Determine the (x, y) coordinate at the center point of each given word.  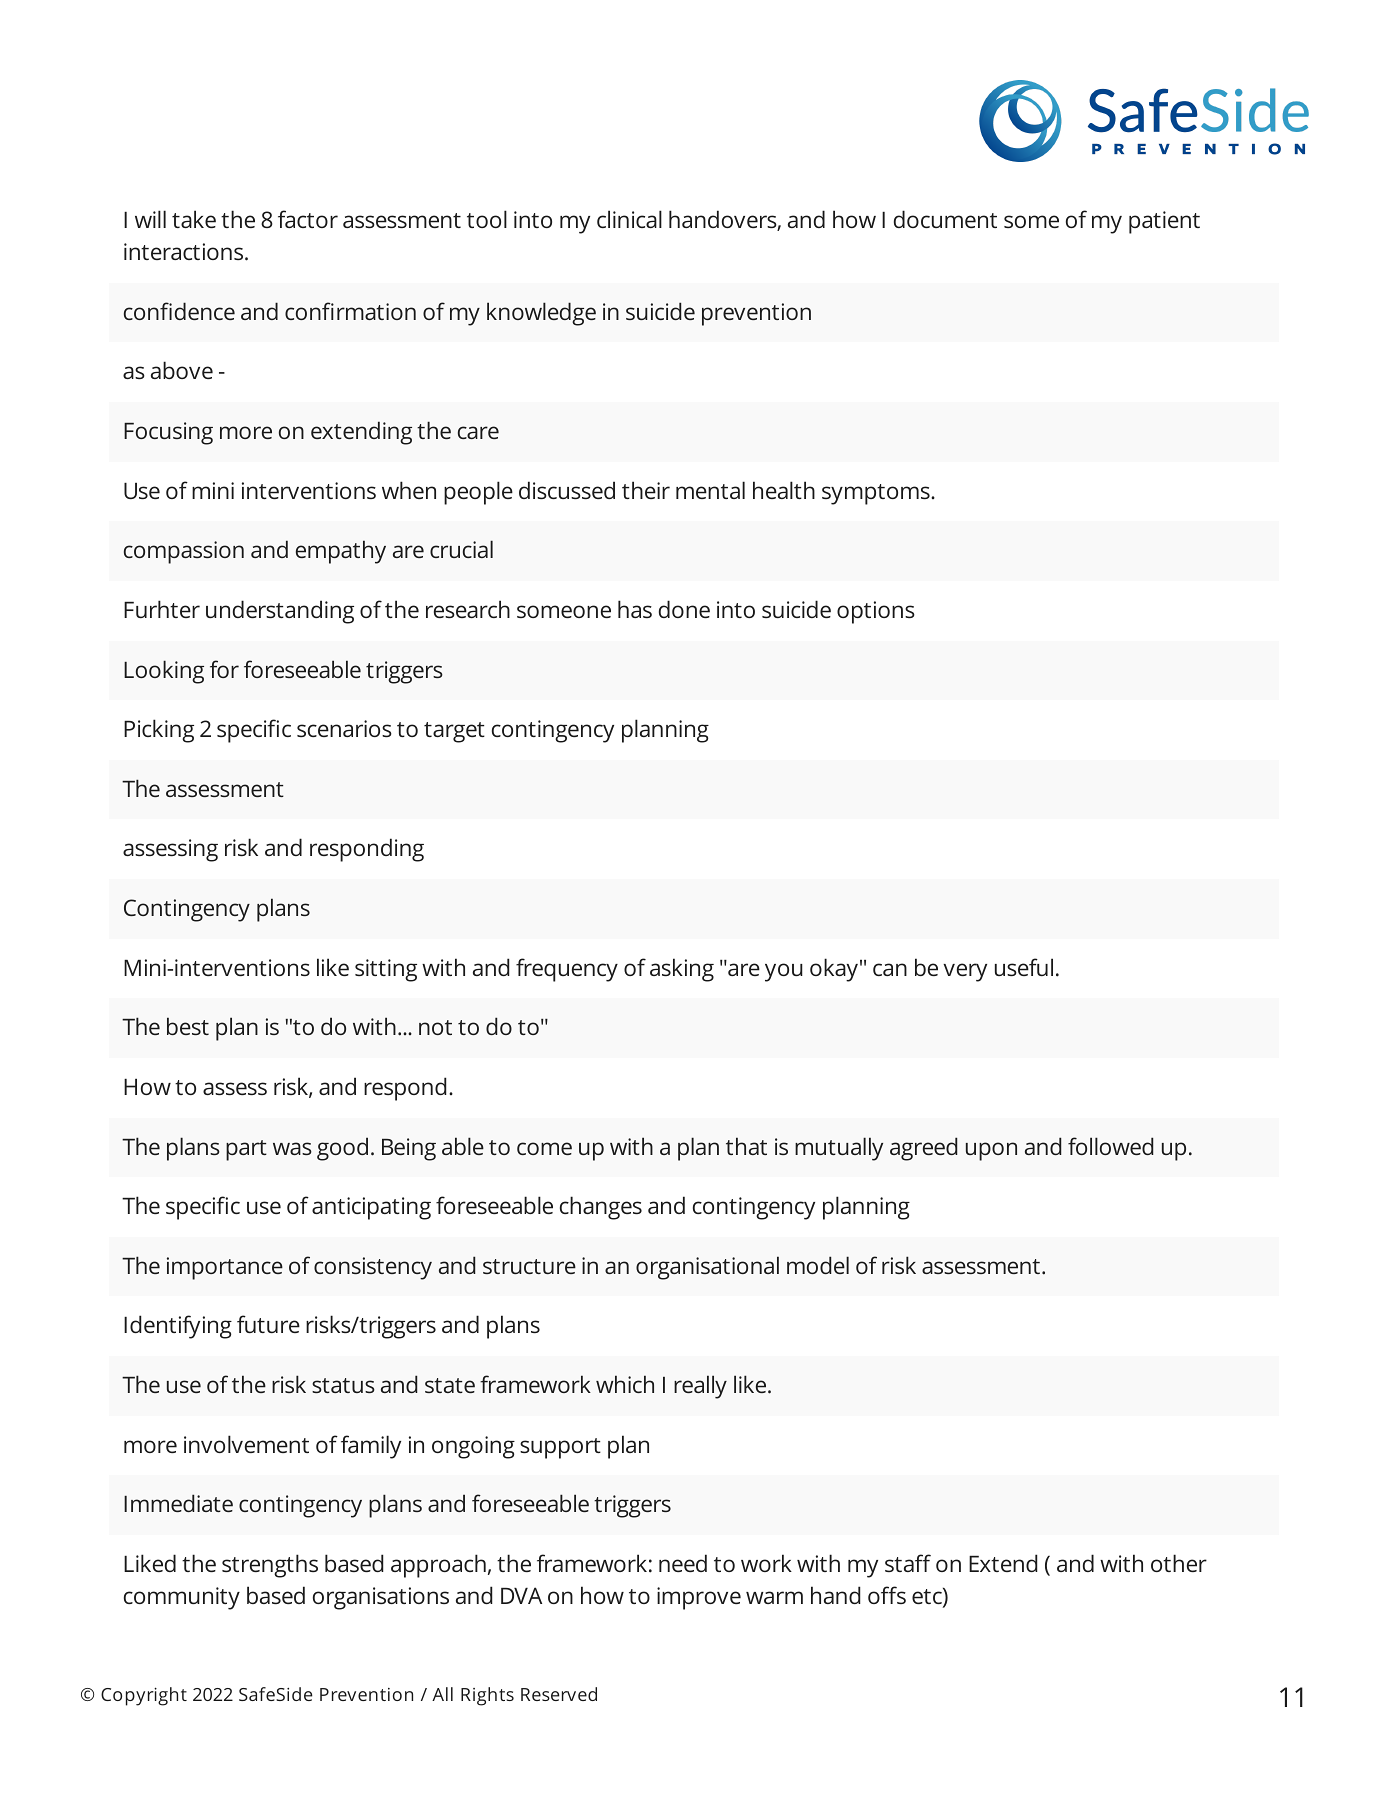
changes (601, 1208)
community (182, 1598)
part (246, 1150)
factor (308, 219)
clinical (629, 219)
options (876, 612)
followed (1110, 1146)
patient (1164, 222)
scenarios (344, 728)
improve (699, 1598)
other (1179, 1563)
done (684, 609)
